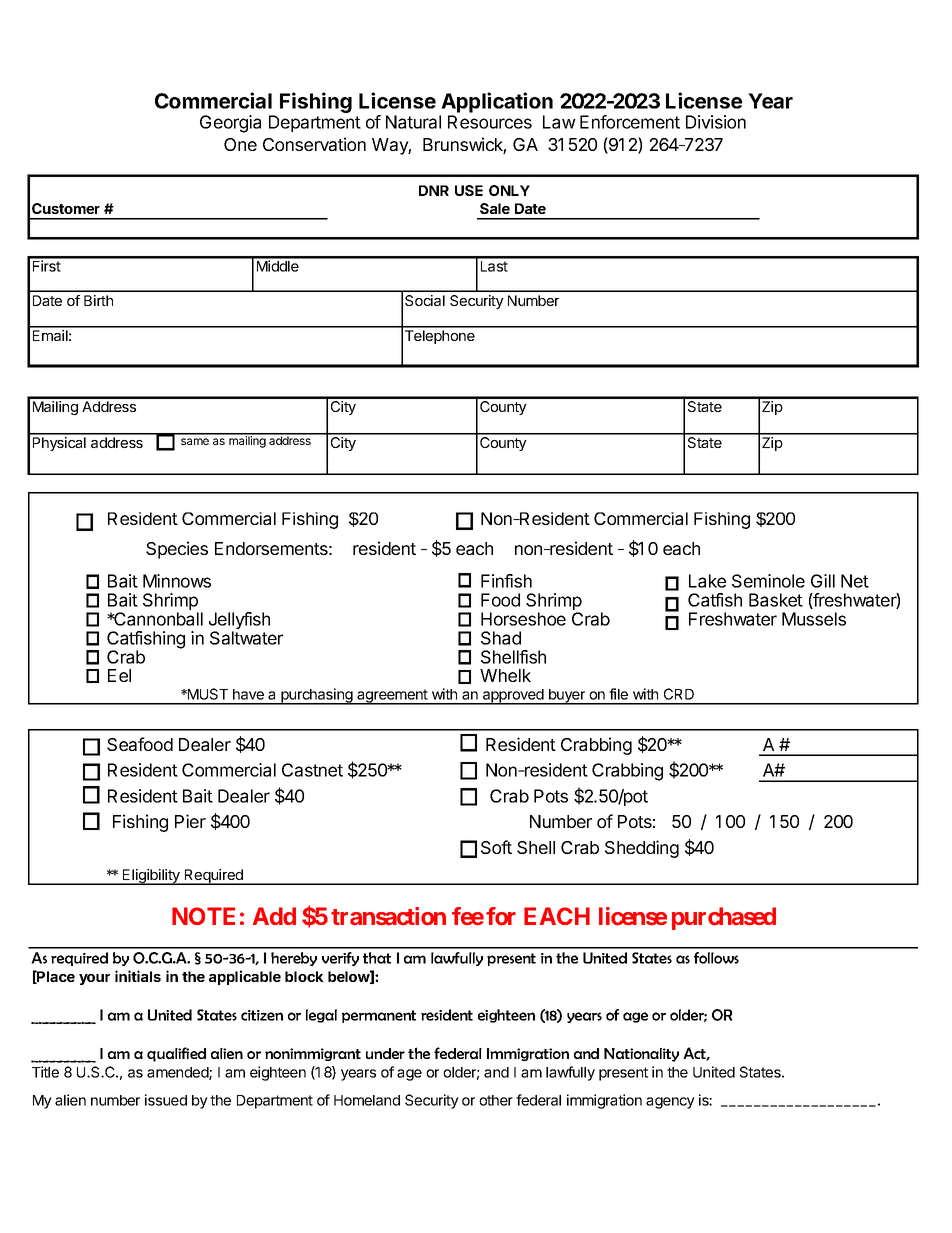 The image size is (952, 1233). What do you see at coordinates (425, 300) in the page?
I see `Social` at bounding box center [425, 300].
